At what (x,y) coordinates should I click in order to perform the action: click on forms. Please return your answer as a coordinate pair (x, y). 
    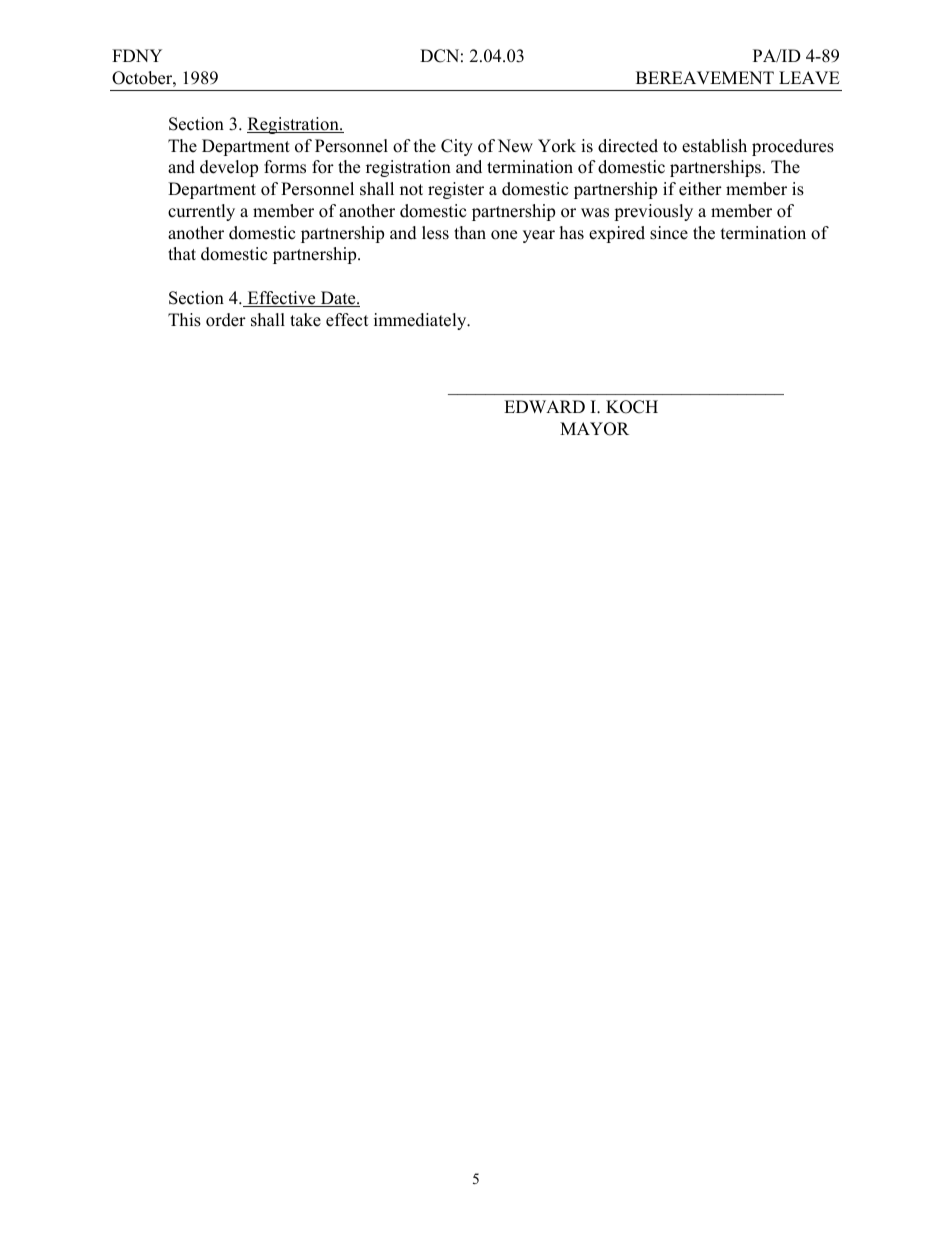
    Looking at the image, I should click on (285, 167).
